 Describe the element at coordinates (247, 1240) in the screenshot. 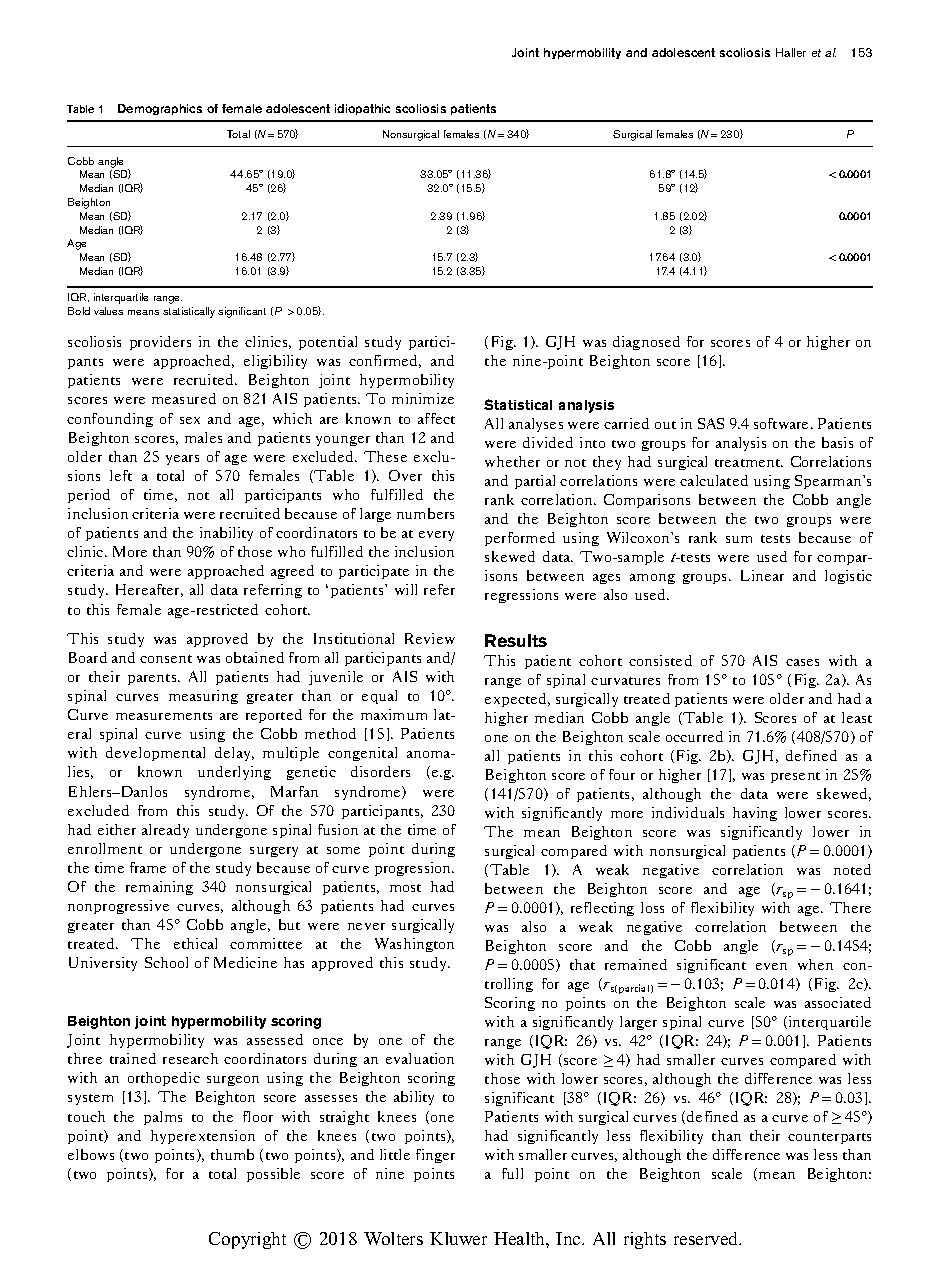

I see `Copyright` at that location.
